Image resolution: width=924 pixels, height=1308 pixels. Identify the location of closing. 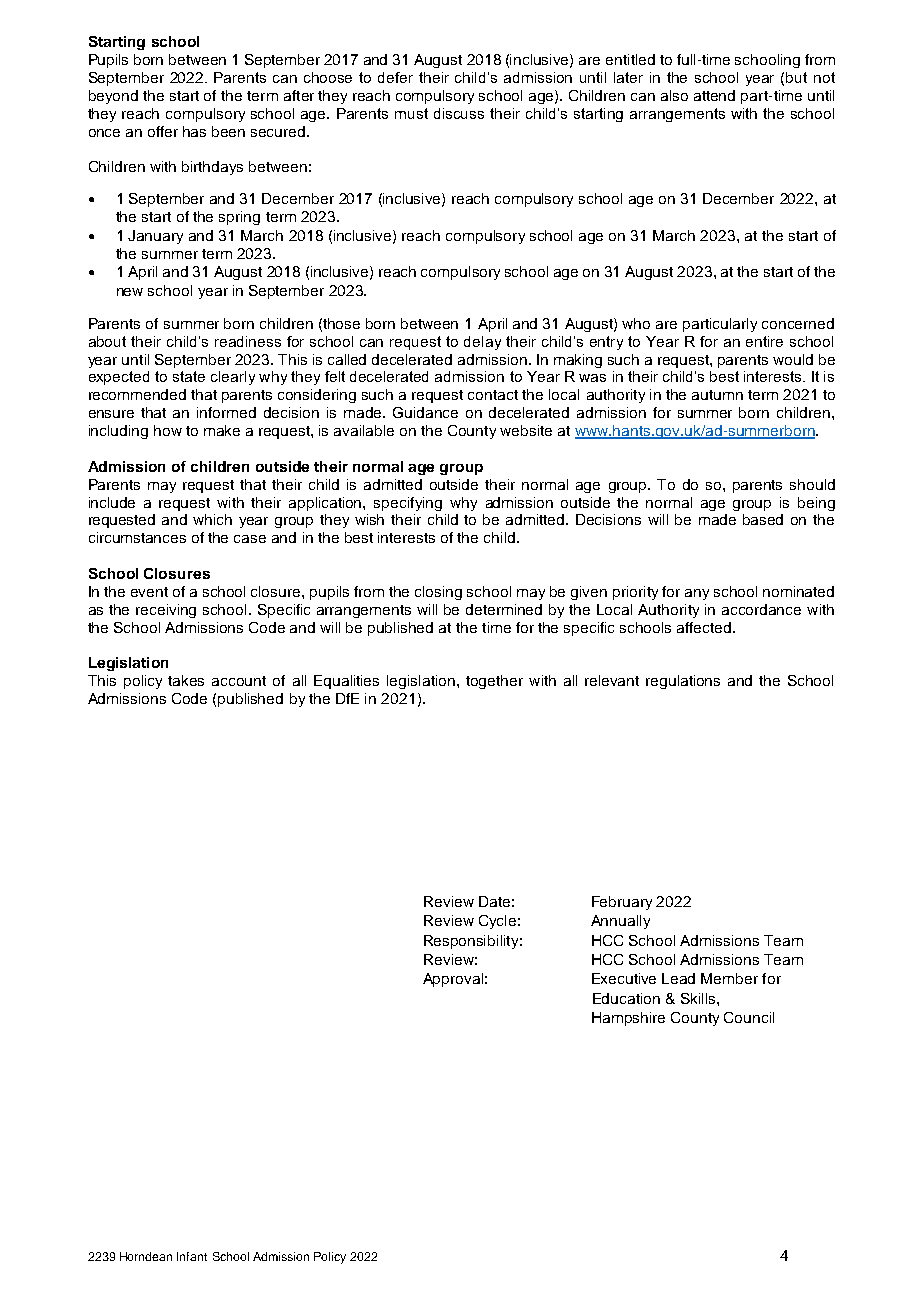
(438, 593).
